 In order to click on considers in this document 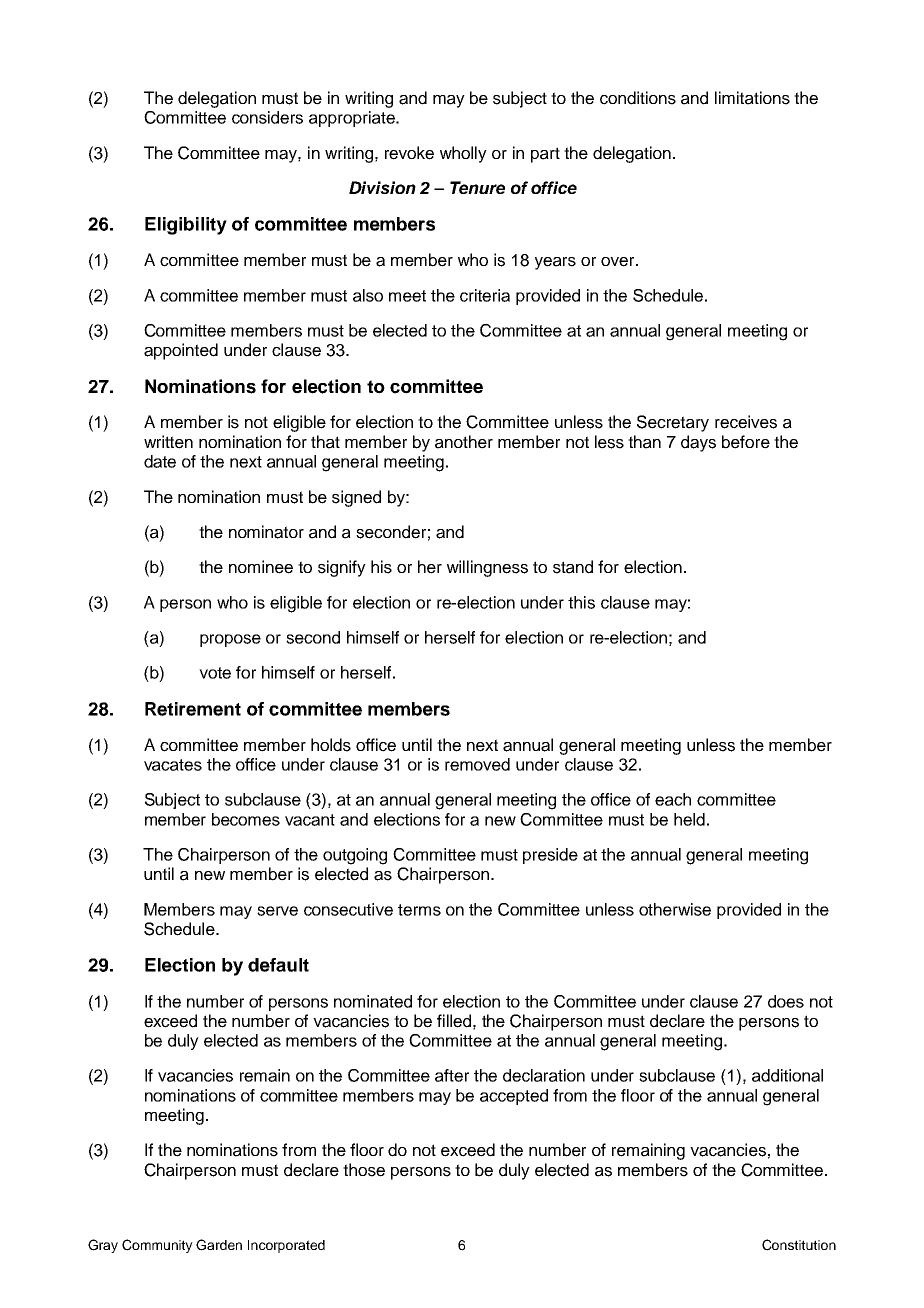, I will do `click(267, 117)`.
